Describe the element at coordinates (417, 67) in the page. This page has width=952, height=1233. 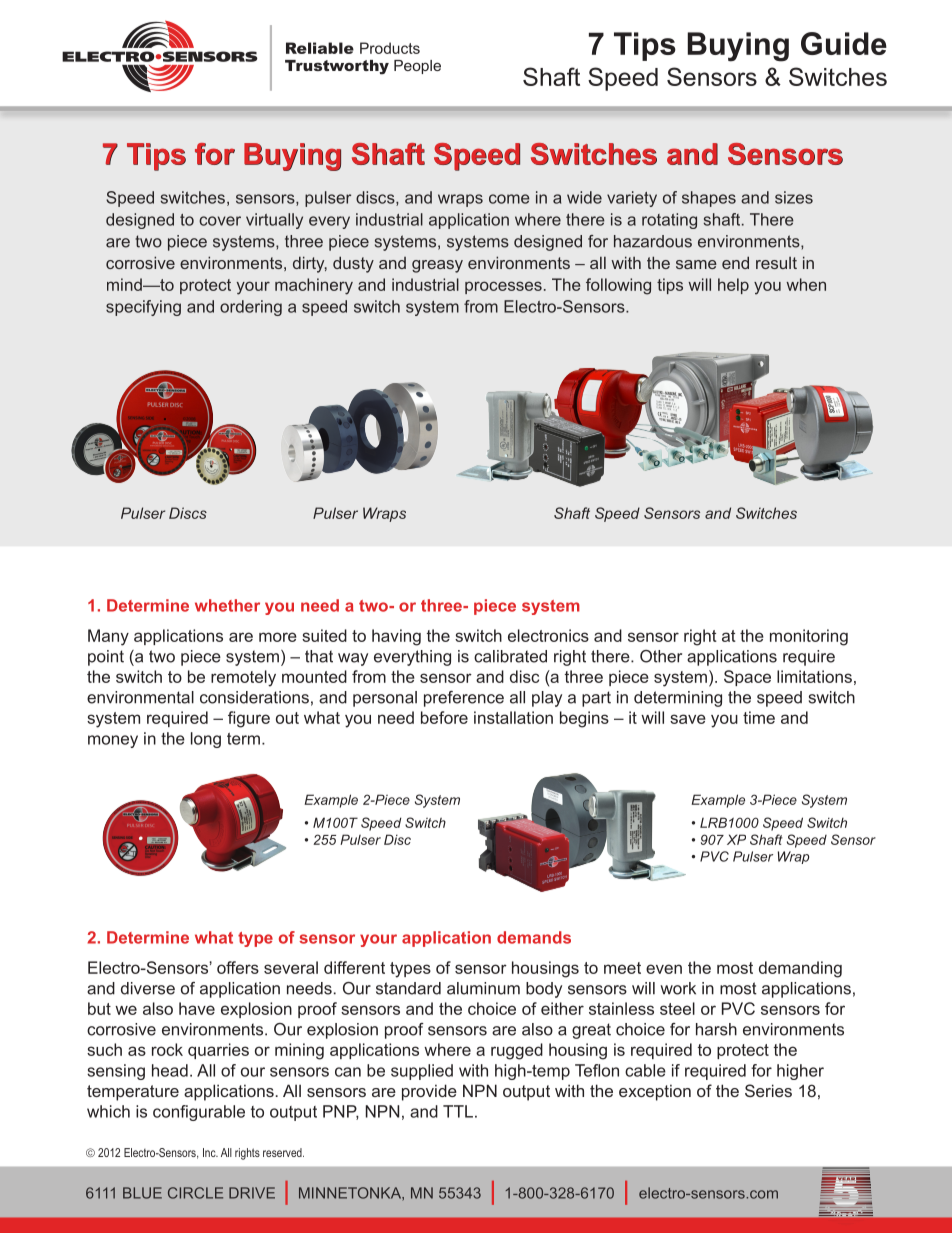
I see `People` at that location.
